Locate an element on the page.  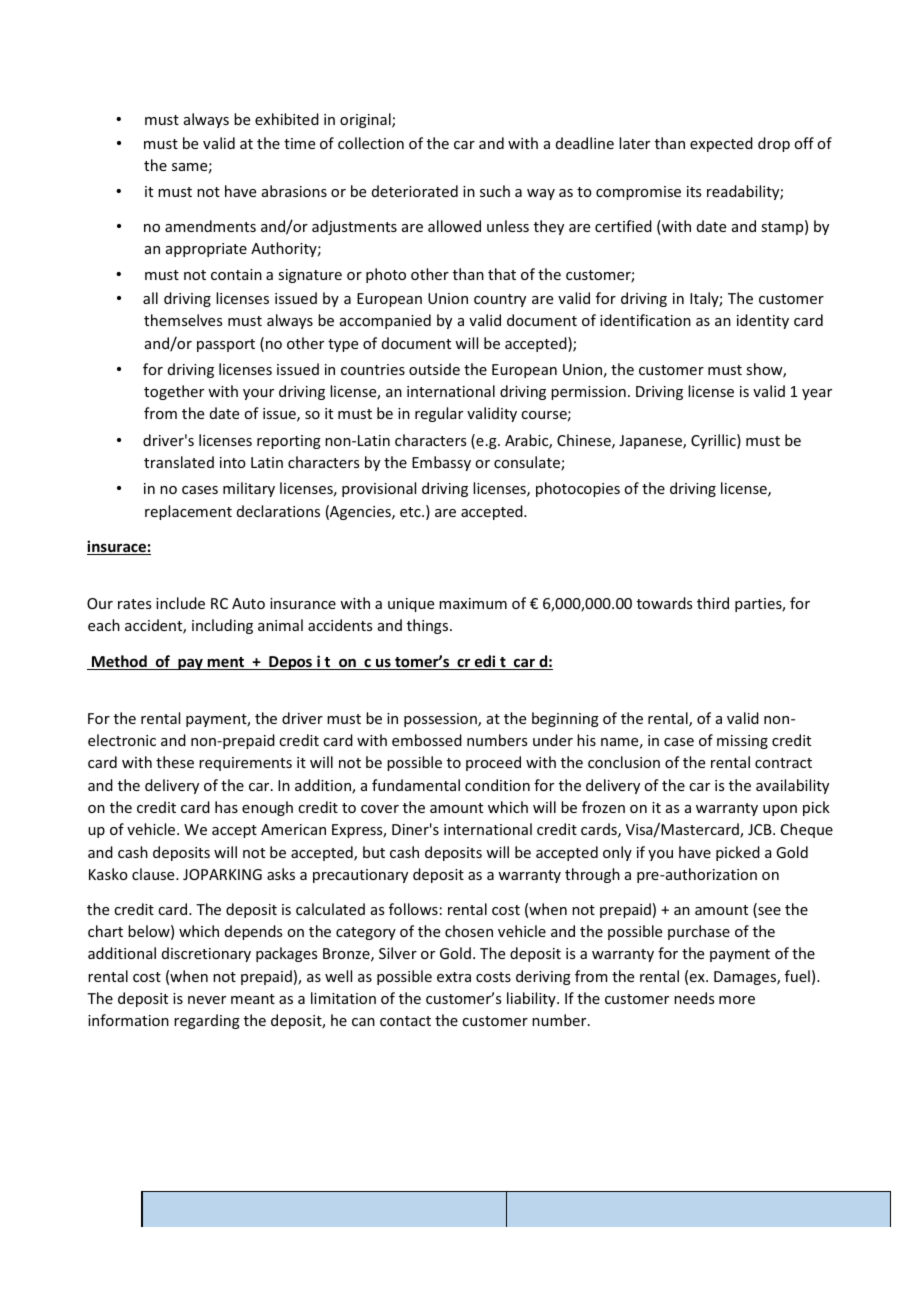
possession is located at coordinates (441, 720).
